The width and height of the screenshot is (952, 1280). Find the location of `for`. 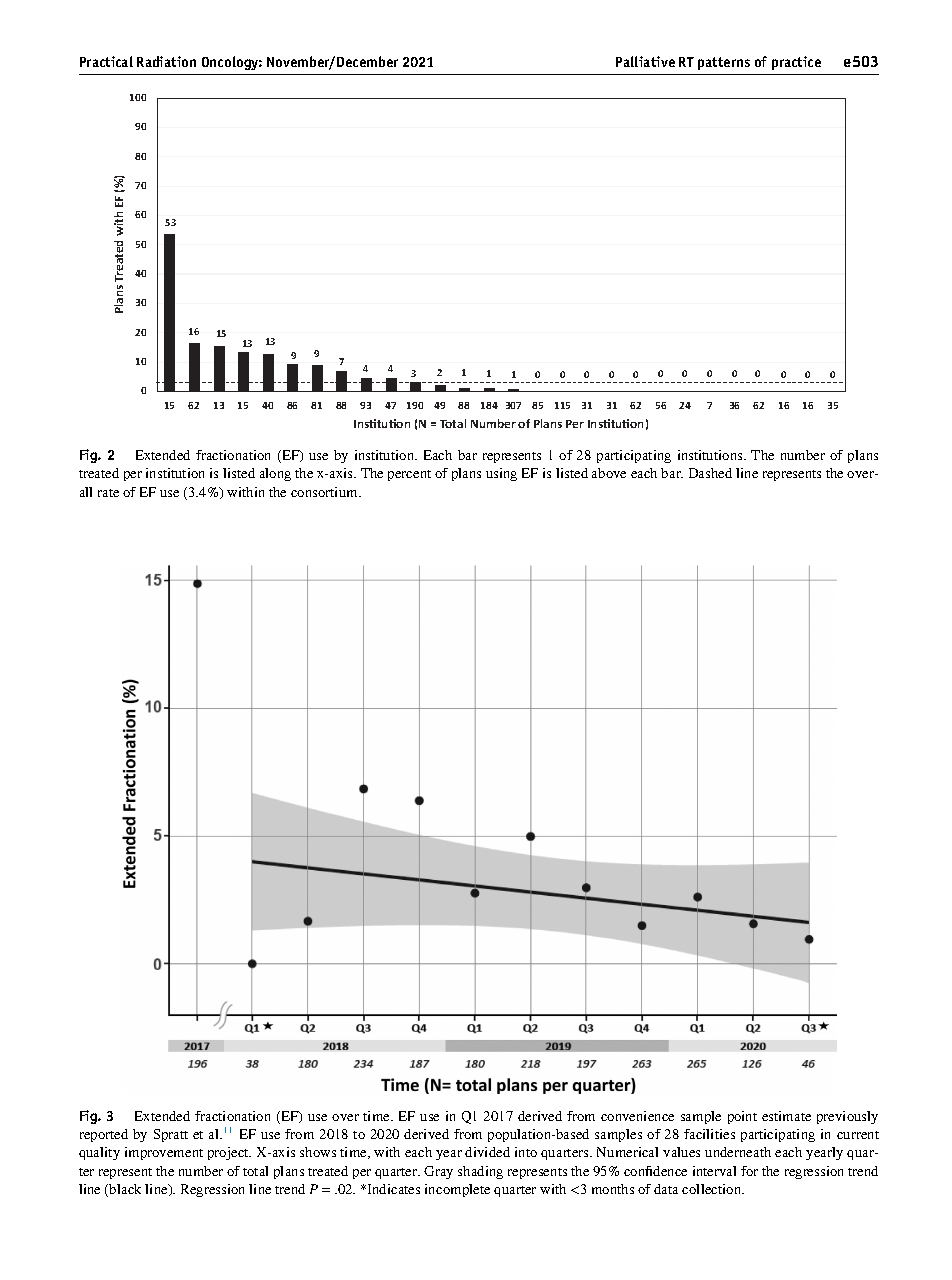

for is located at coordinates (749, 1171).
